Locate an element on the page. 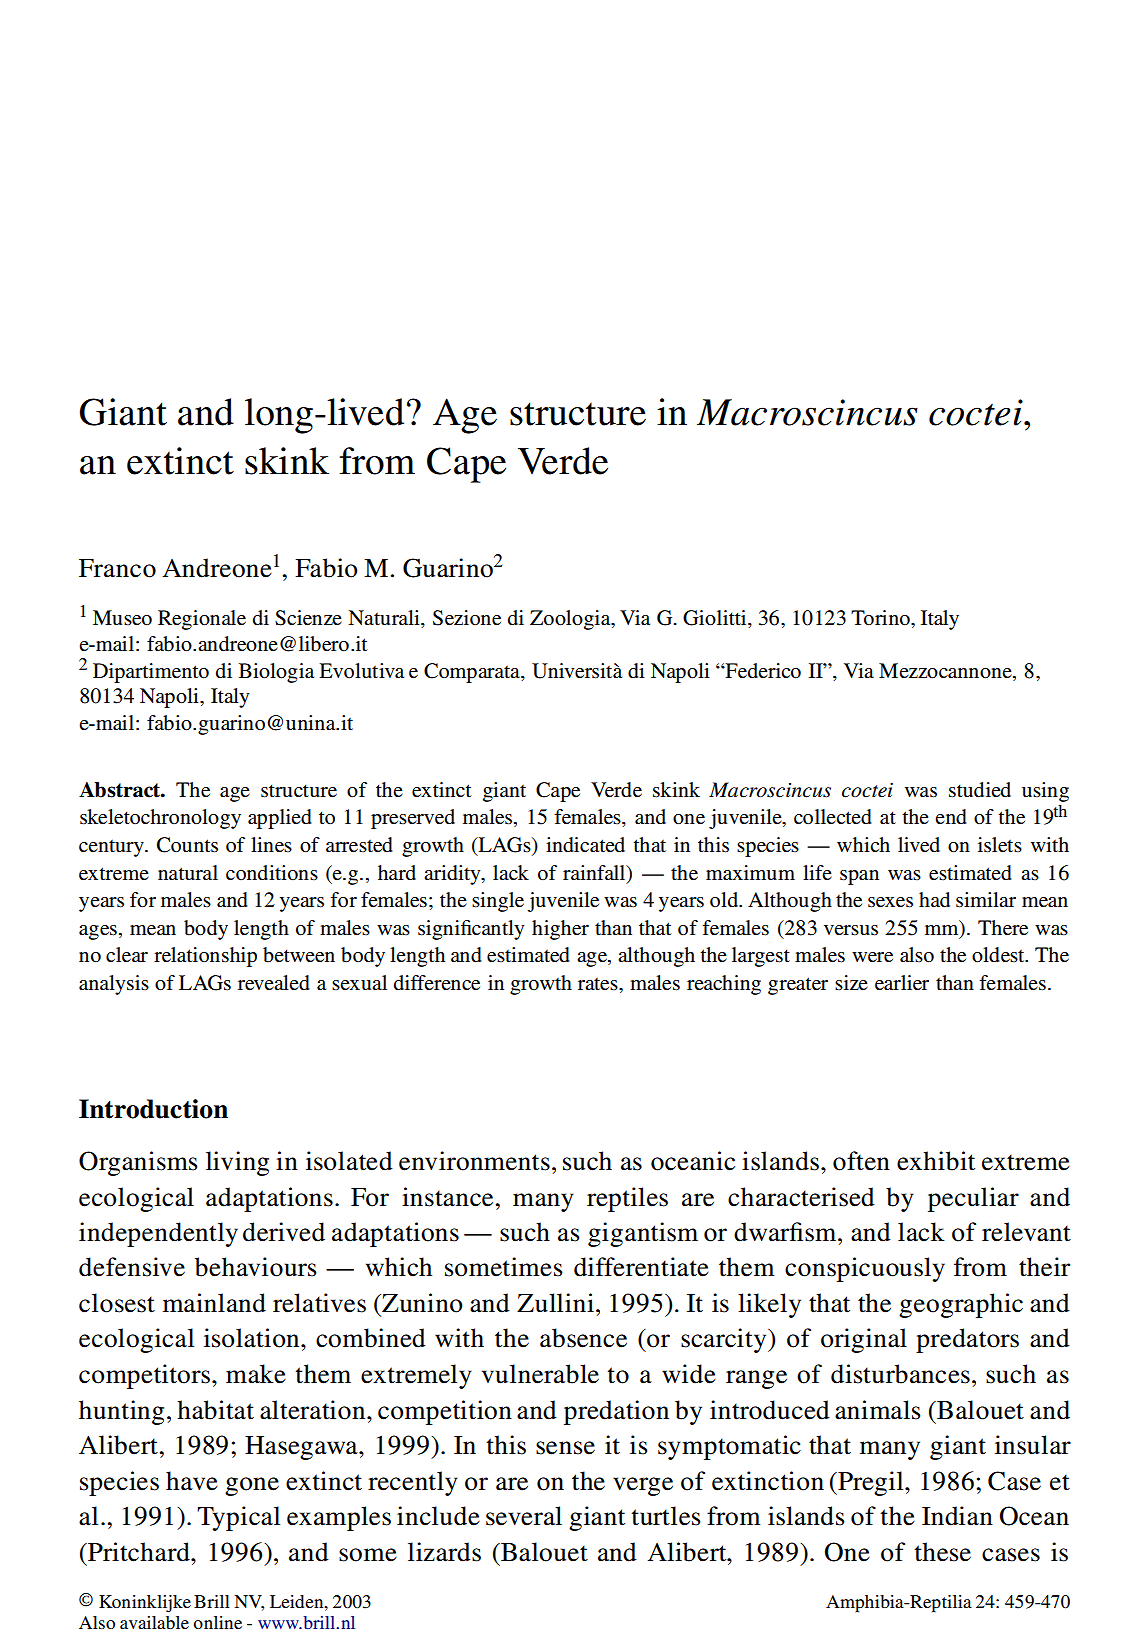  these is located at coordinates (943, 1552).
